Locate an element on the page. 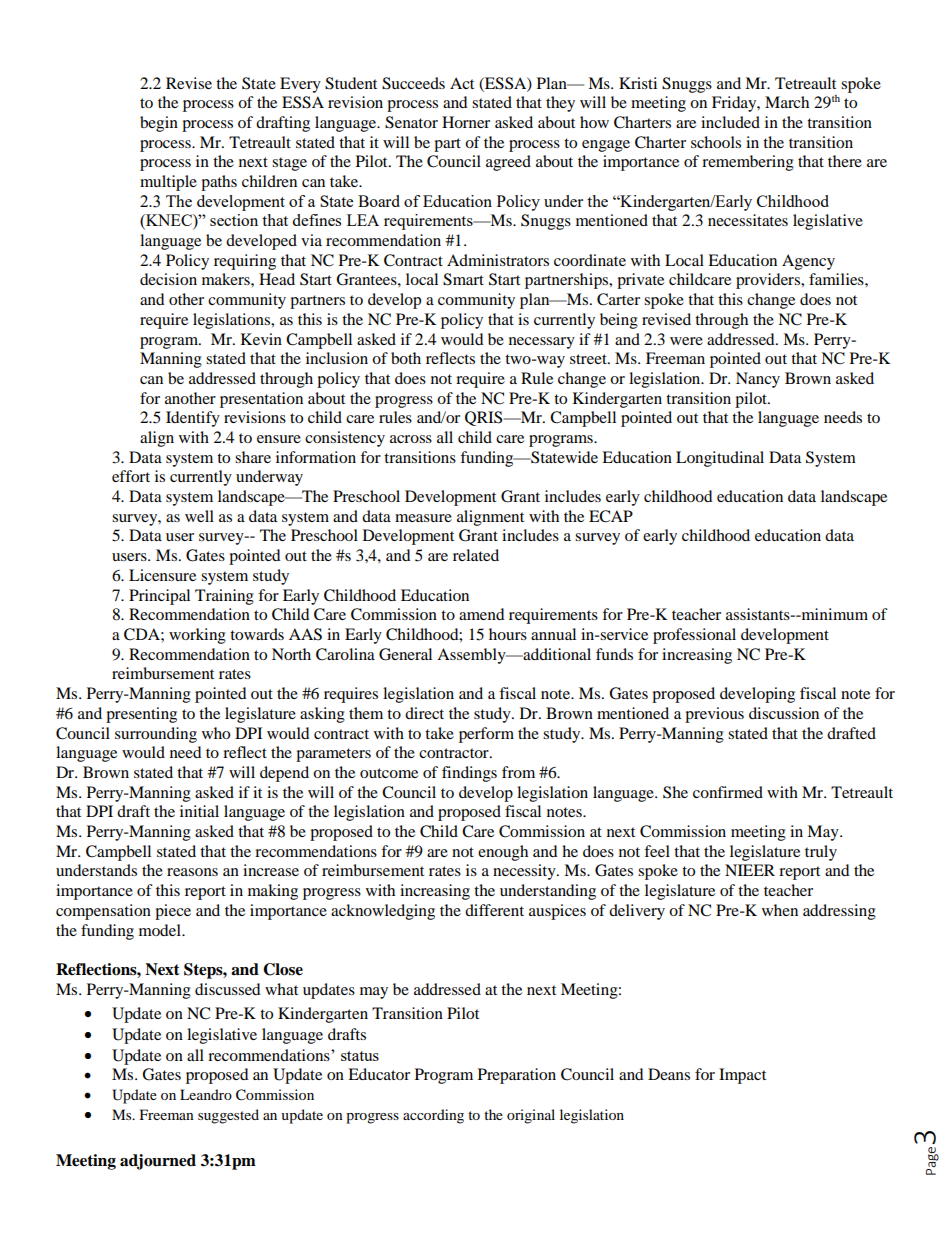  Preparation is located at coordinates (517, 1076).
